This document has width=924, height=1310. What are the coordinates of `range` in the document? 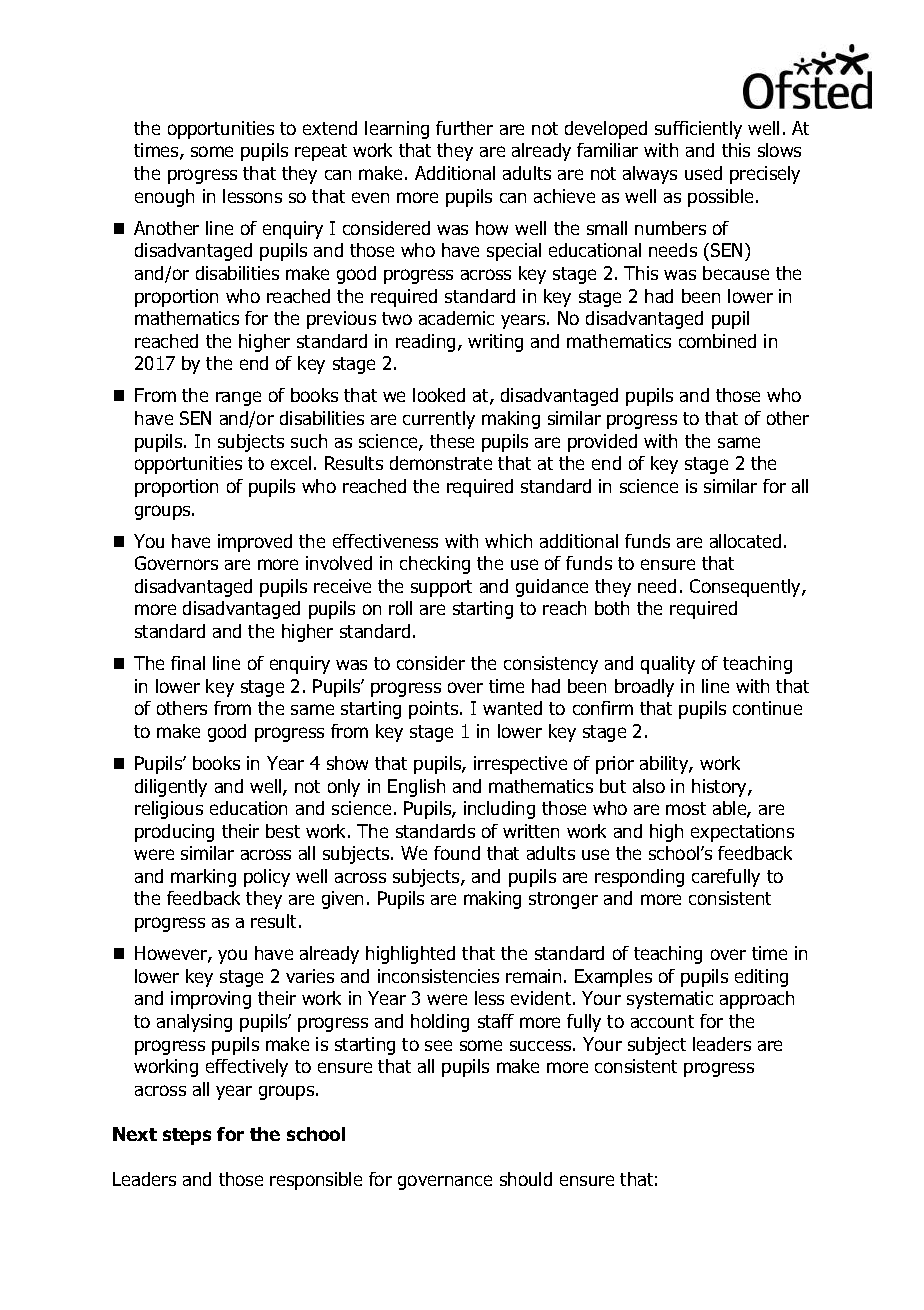 It's located at (238, 398).
